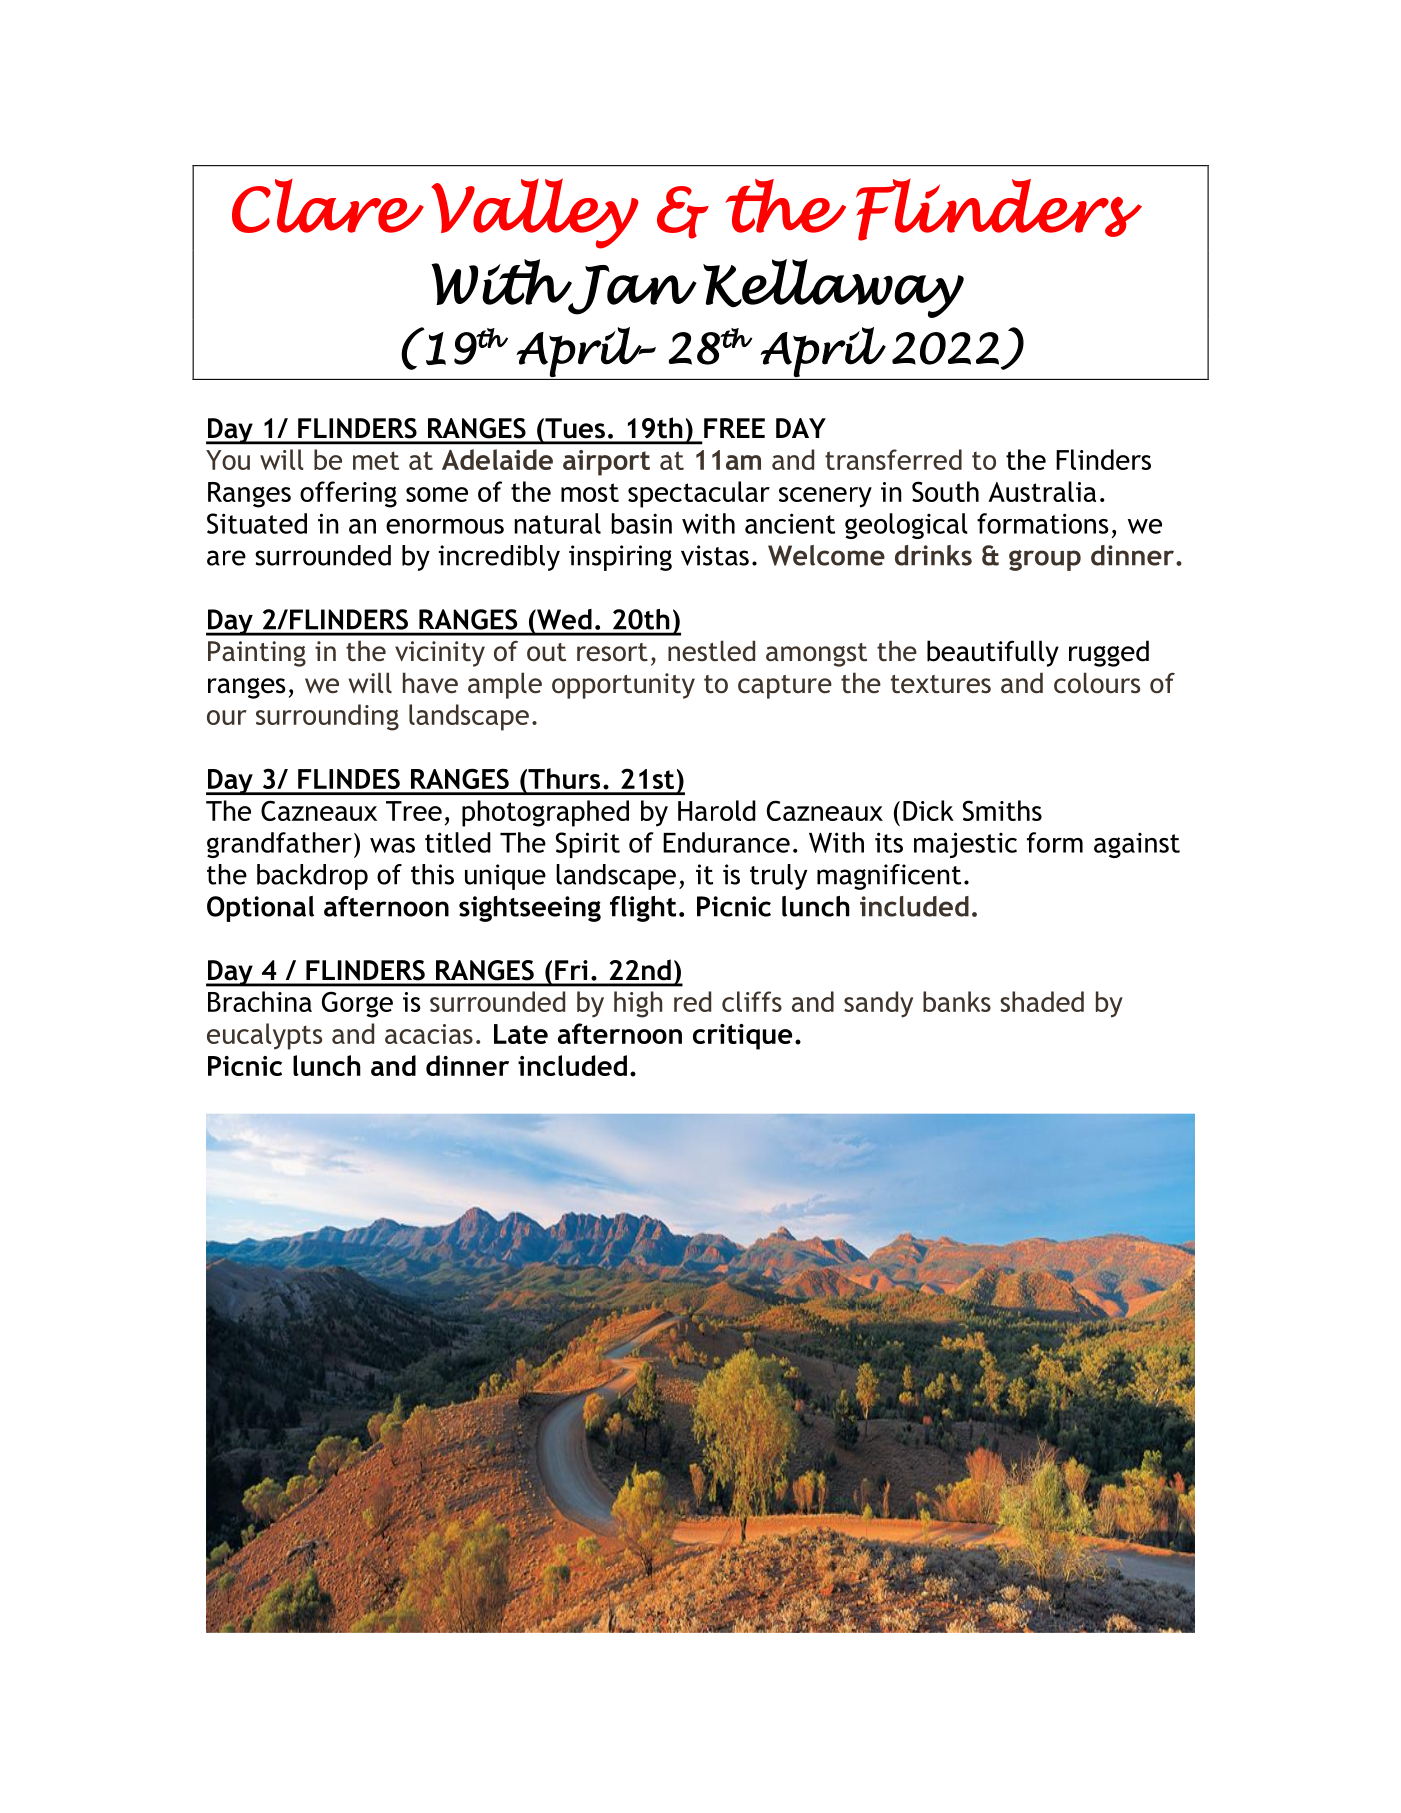  What do you see at coordinates (638, 1004) in the screenshot?
I see `high` at bounding box center [638, 1004].
